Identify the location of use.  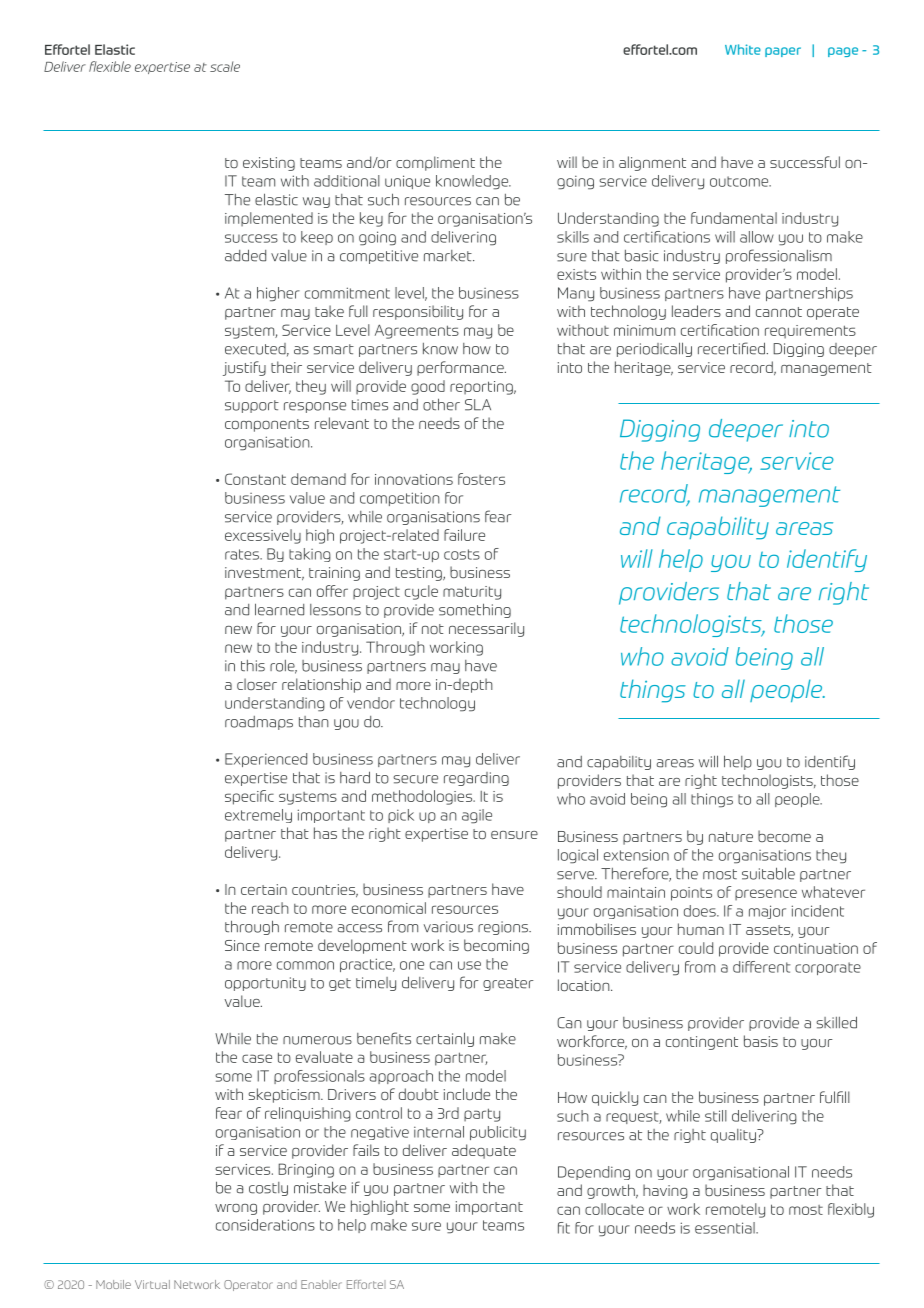
(469, 965).
